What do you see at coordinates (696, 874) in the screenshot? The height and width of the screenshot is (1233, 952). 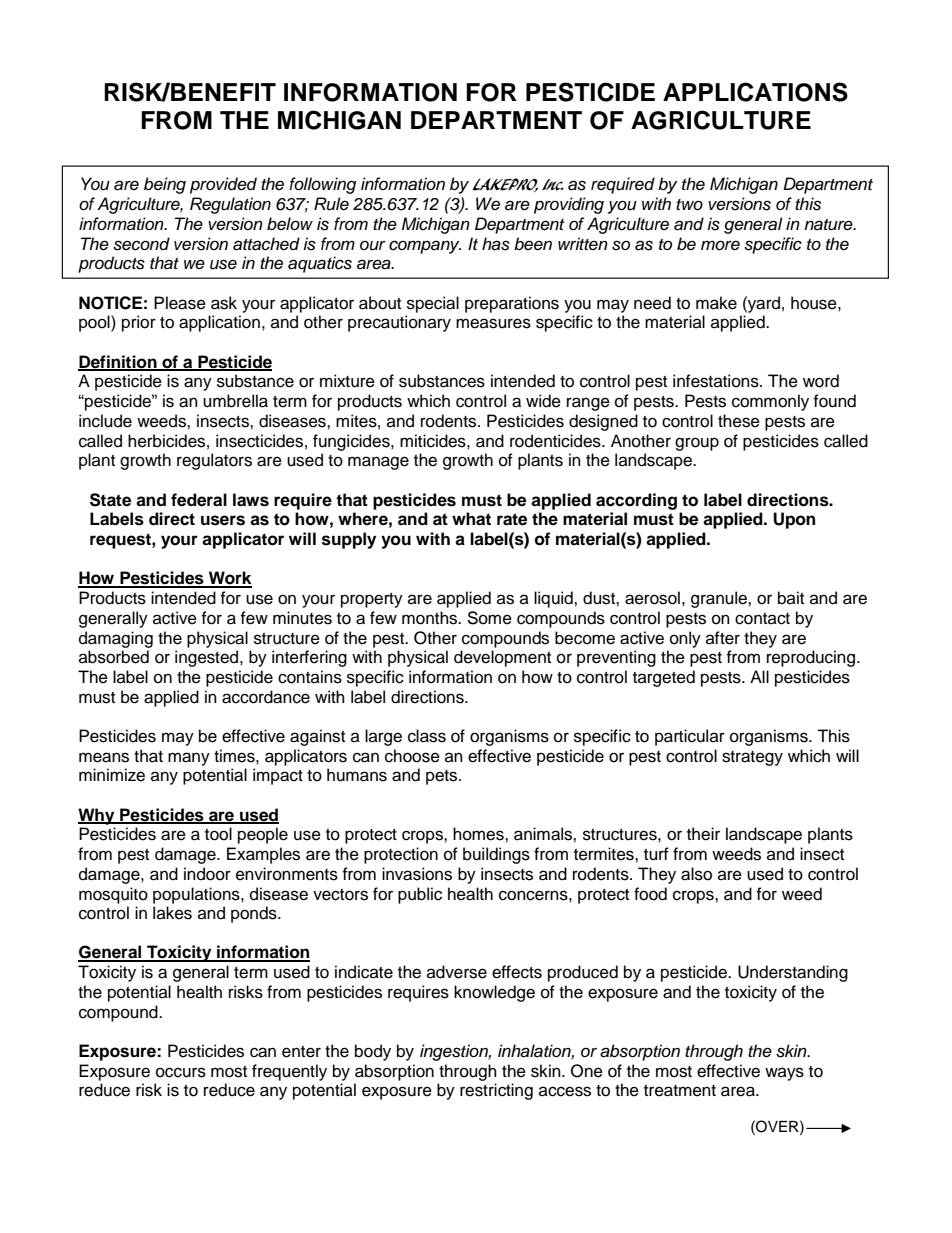 I see `also` at bounding box center [696, 874].
